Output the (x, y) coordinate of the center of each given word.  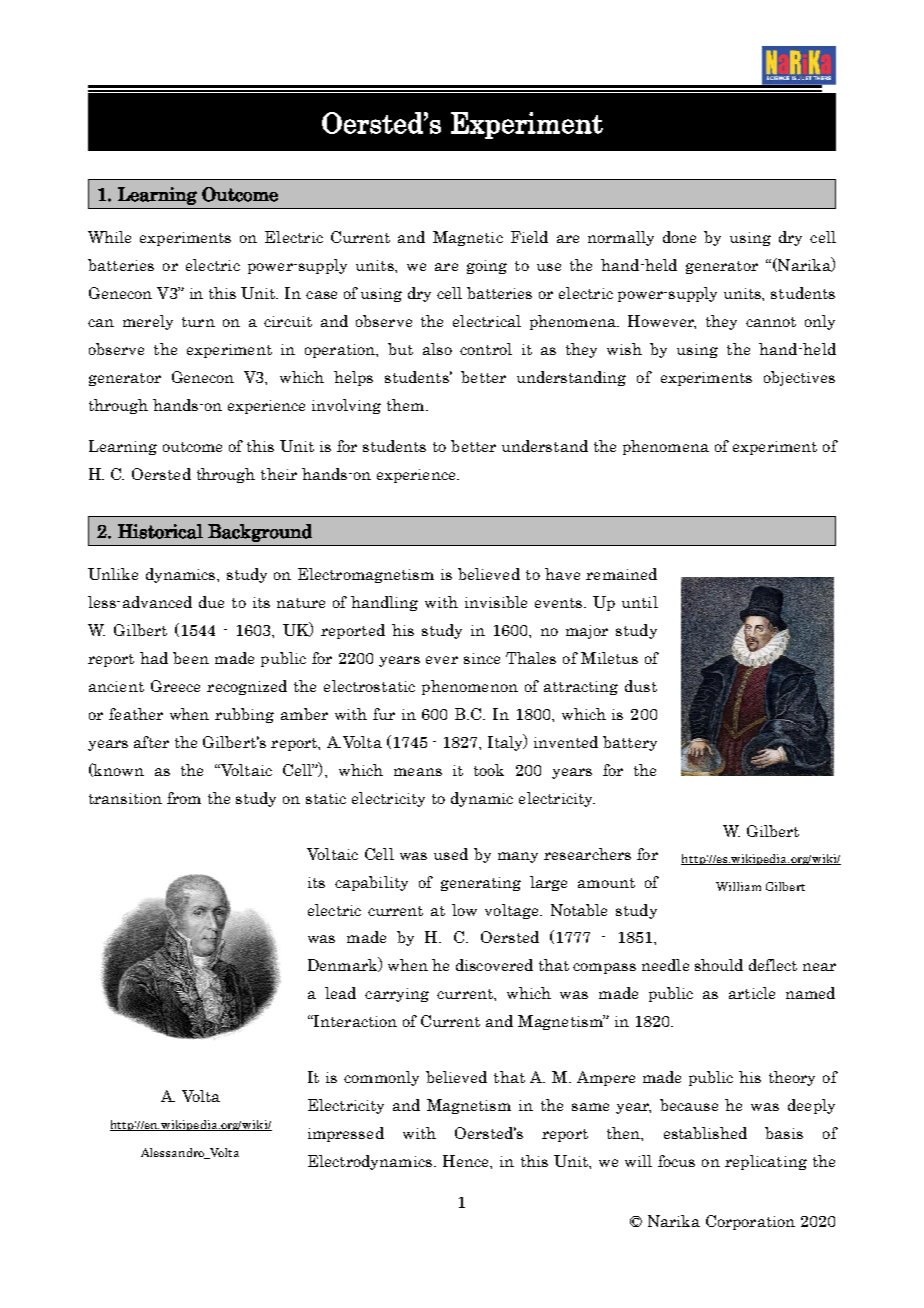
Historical (160, 531)
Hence (467, 1161)
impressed (346, 1134)
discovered (494, 965)
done (679, 237)
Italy (506, 742)
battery (630, 743)
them (407, 405)
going (487, 267)
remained (621, 574)
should (719, 965)
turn (198, 322)
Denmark (344, 964)
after (151, 742)
